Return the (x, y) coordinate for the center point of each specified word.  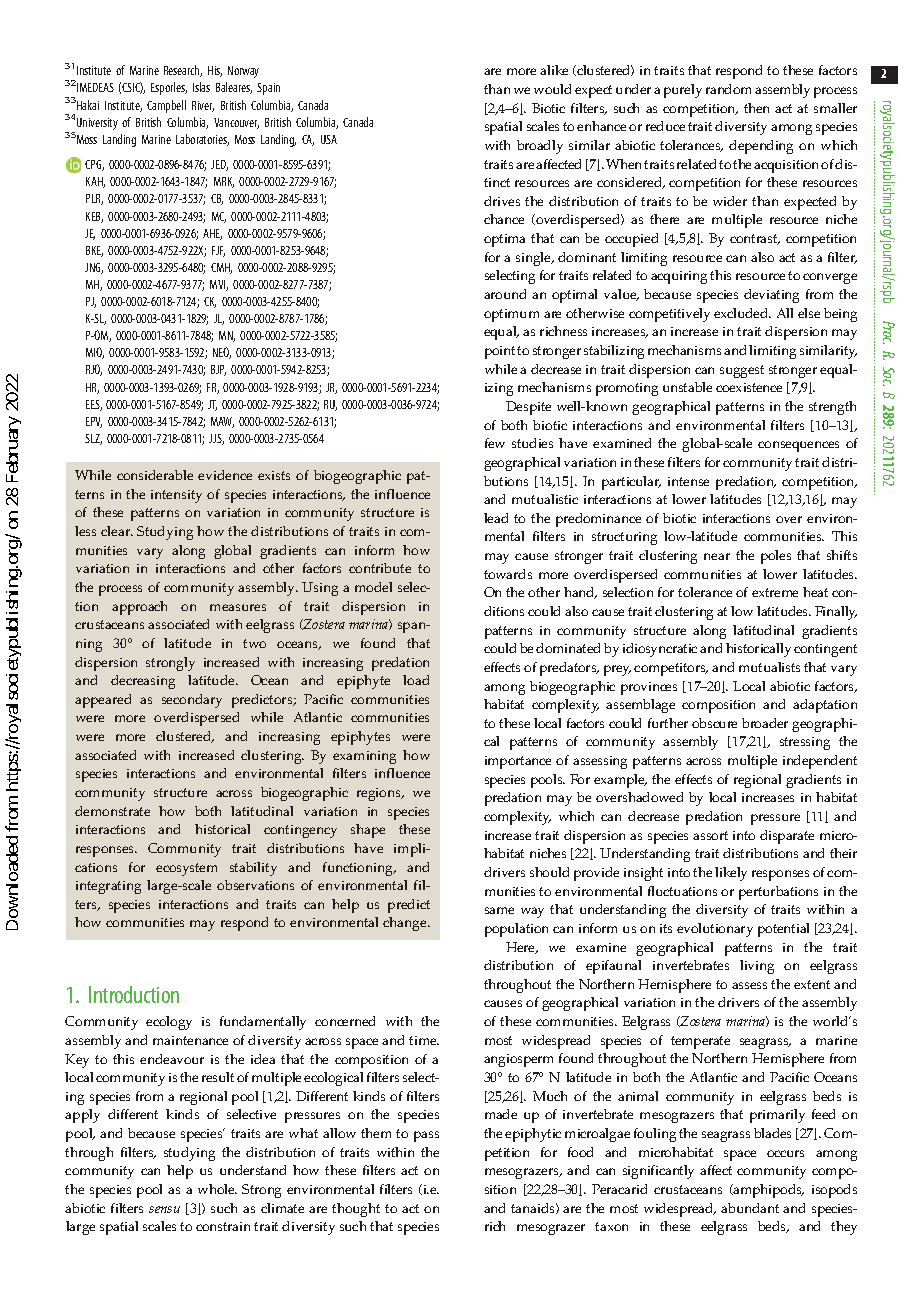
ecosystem (186, 869)
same (499, 910)
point (500, 352)
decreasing (143, 682)
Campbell (166, 106)
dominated (568, 648)
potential (783, 930)
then (756, 108)
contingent (825, 650)
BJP (218, 370)
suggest (742, 371)
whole (217, 1189)
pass (426, 1136)
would (552, 89)
